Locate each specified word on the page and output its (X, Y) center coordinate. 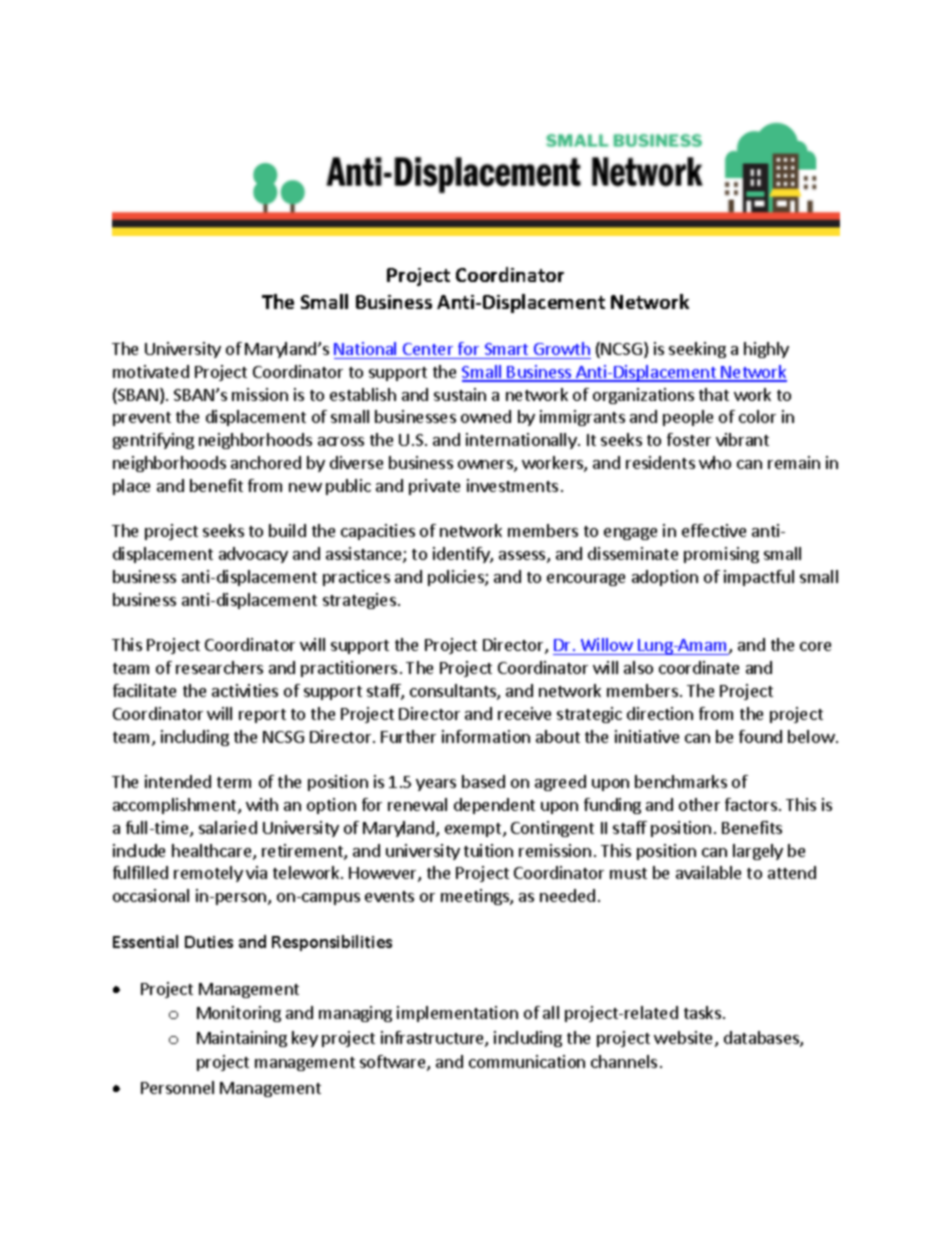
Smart (506, 349)
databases (762, 1039)
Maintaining (242, 1039)
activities (245, 690)
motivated (151, 371)
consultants (454, 692)
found (760, 736)
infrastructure (433, 1039)
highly (766, 350)
